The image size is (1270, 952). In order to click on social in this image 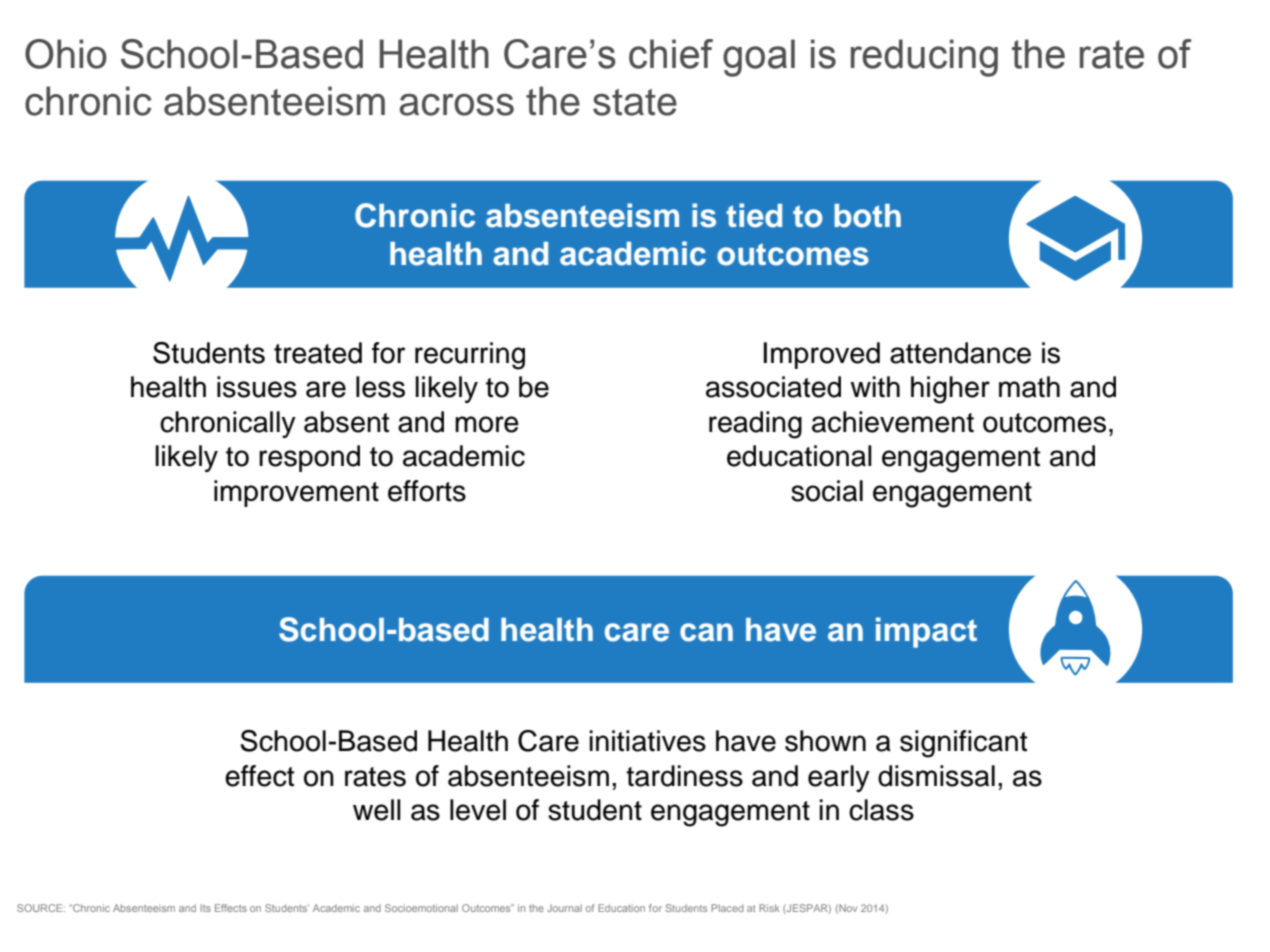, I will do `click(827, 491)`.
